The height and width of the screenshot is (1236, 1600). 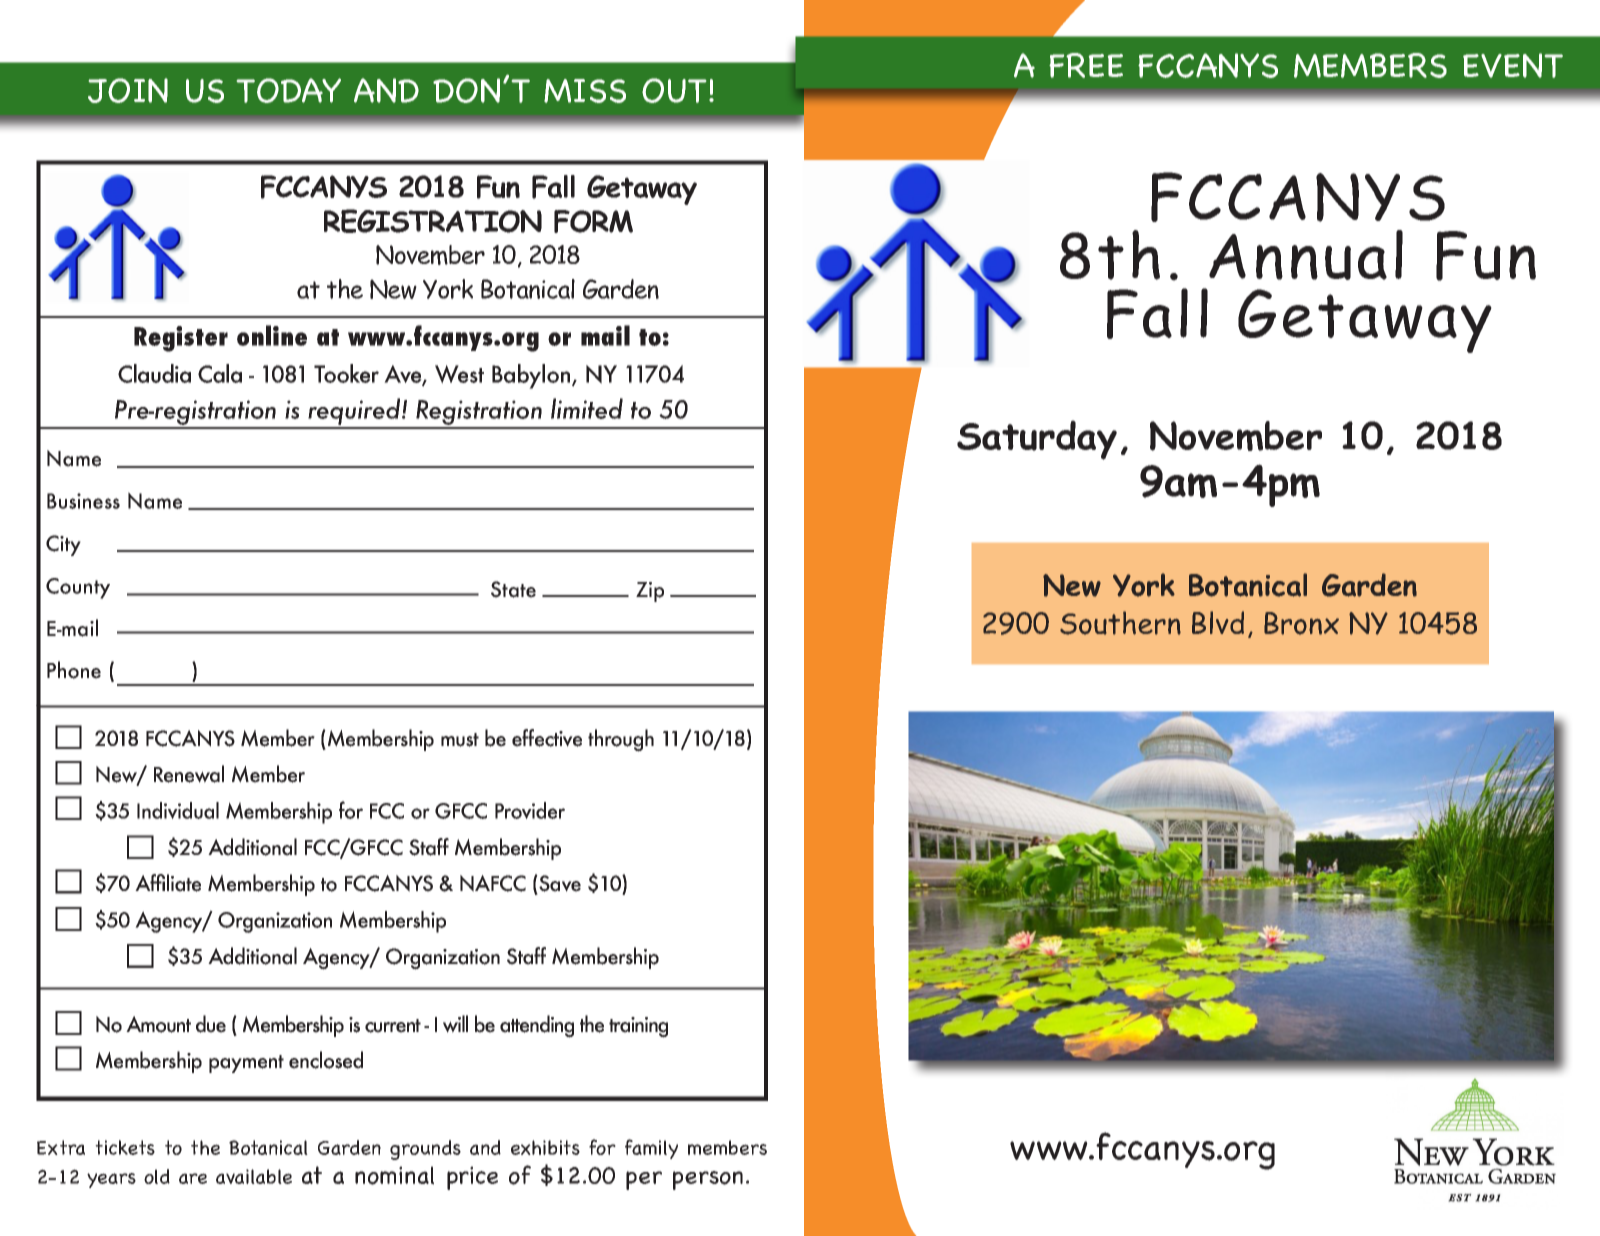 What do you see at coordinates (1037, 440) in the screenshot?
I see `Saturday` at bounding box center [1037, 440].
